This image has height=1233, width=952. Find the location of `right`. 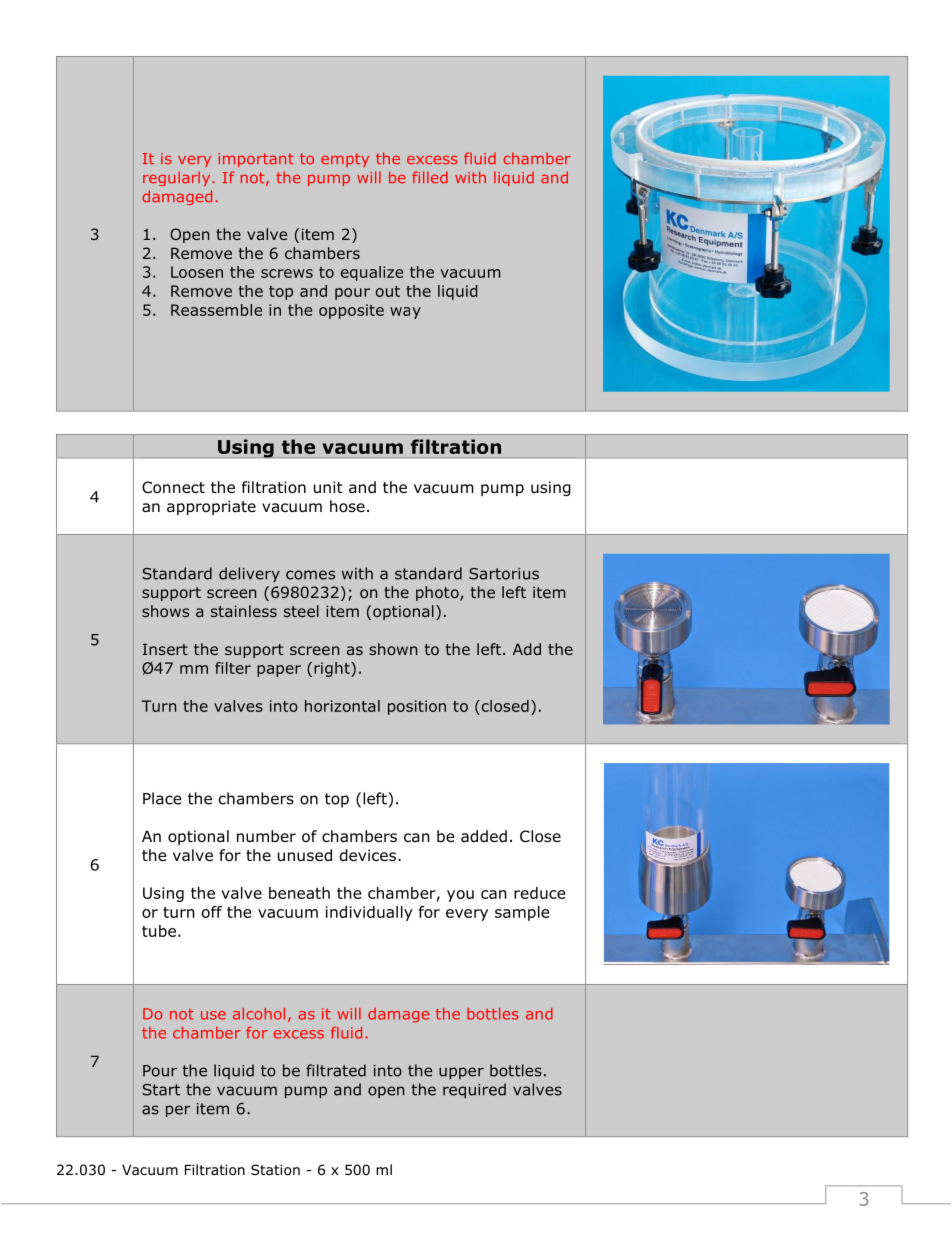

right is located at coordinates (333, 669).
